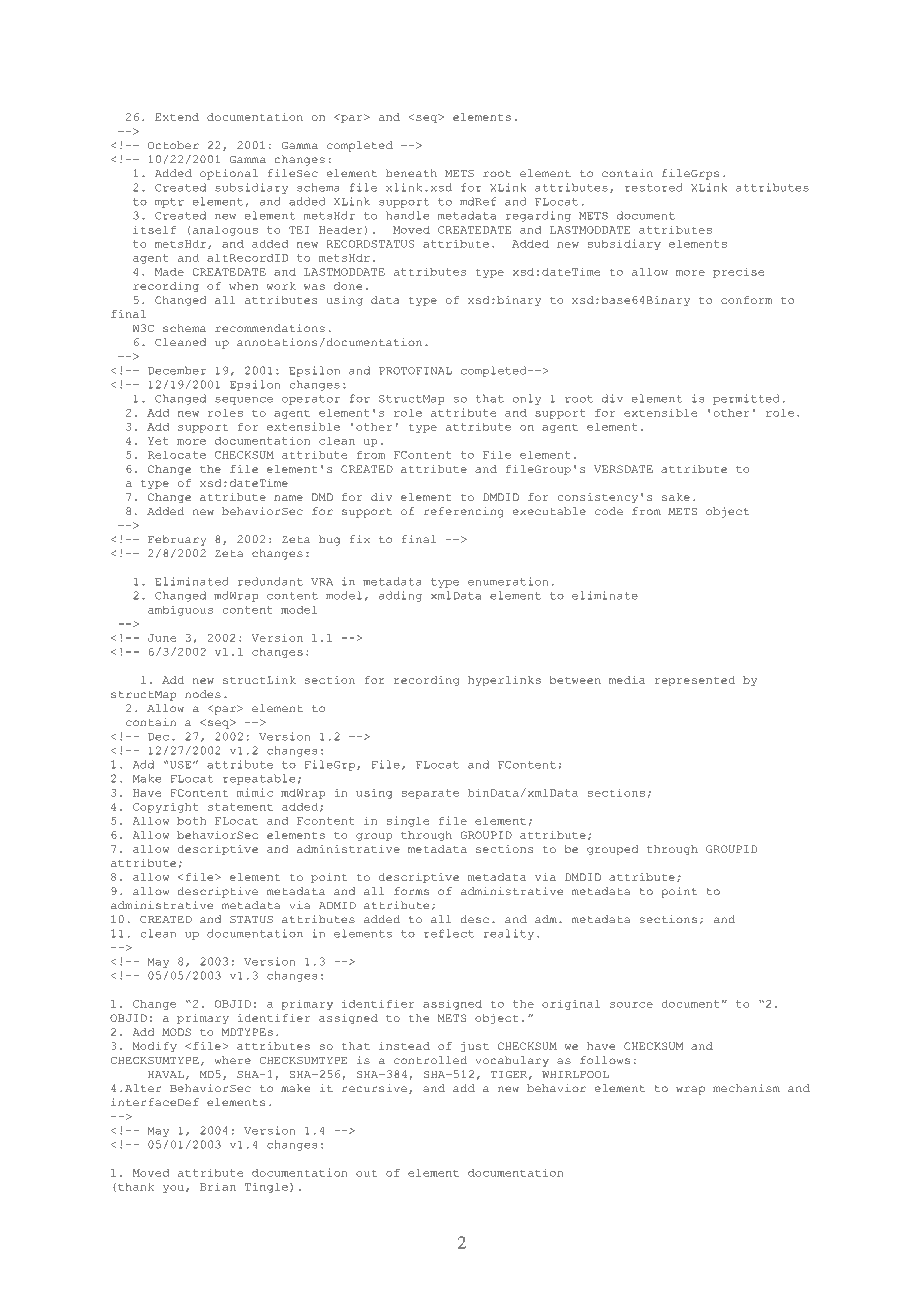  I want to click on beneath, so click(411, 173).
